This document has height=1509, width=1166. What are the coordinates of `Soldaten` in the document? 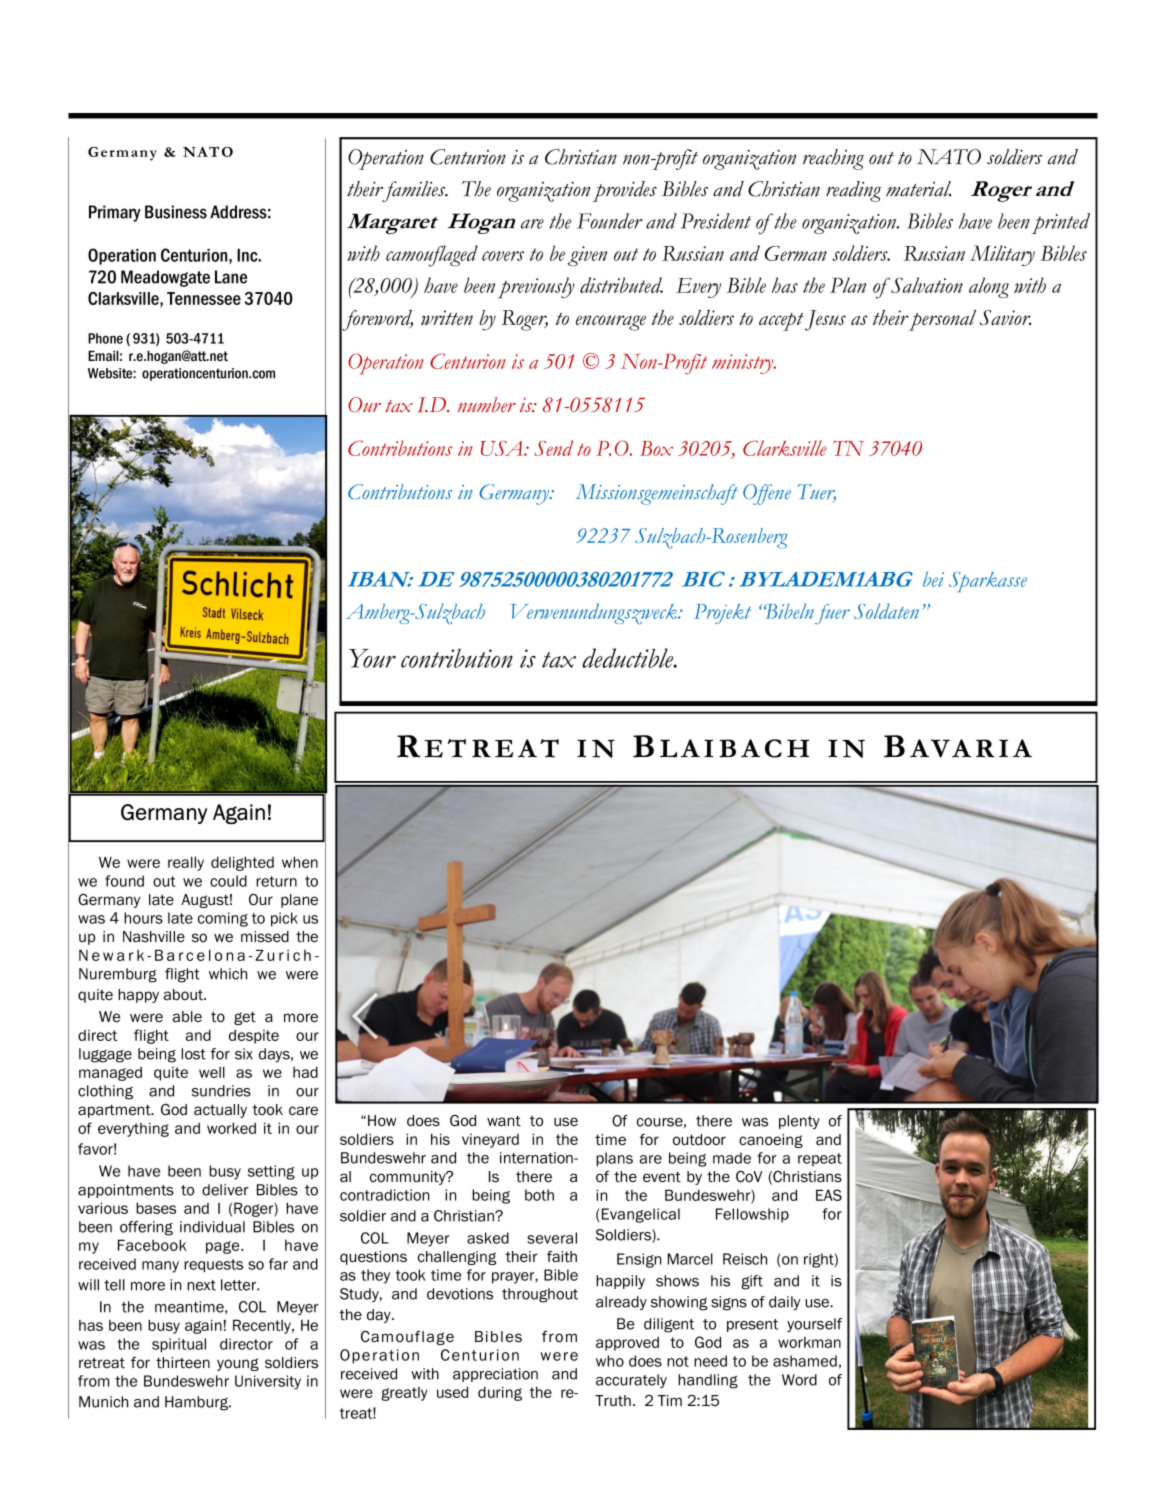 It's located at (886, 611).
